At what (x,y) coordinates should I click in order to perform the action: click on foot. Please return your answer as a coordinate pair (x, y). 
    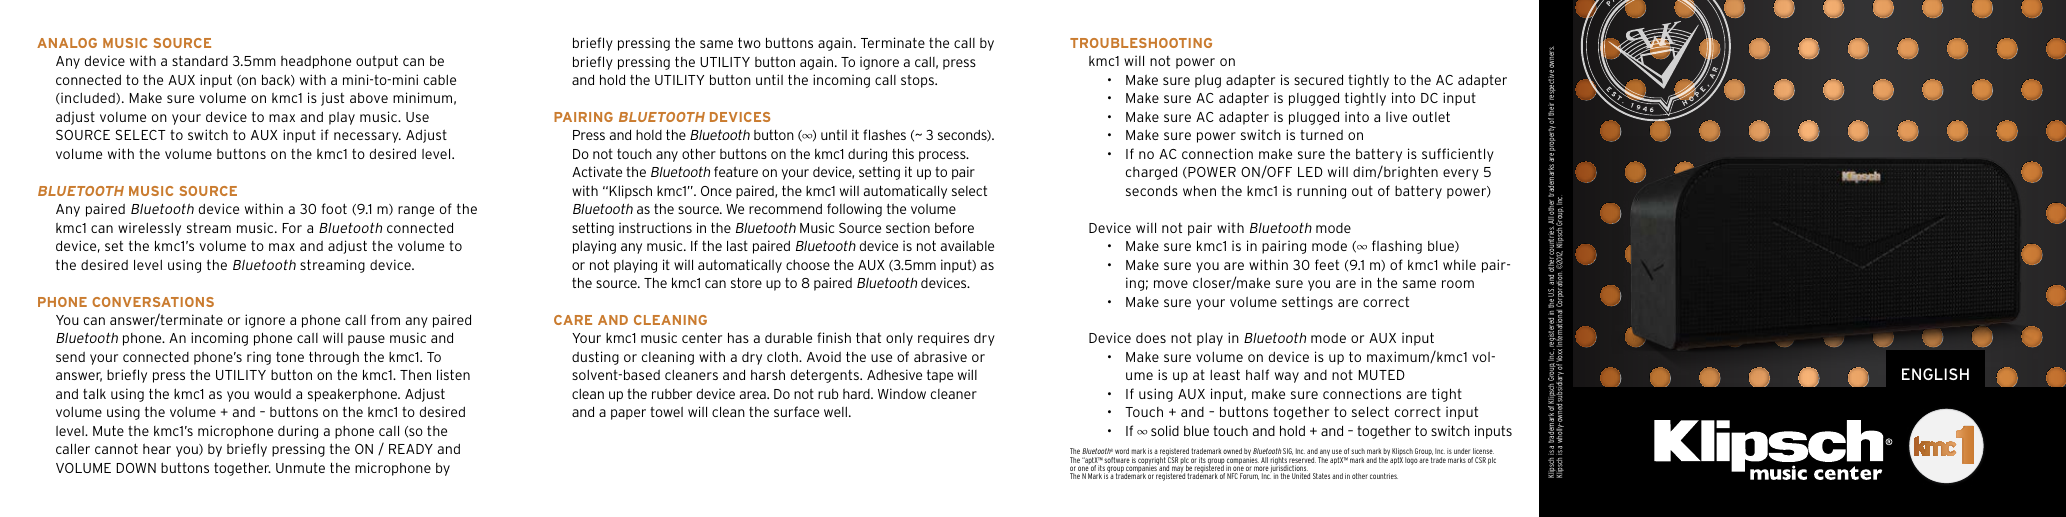
    Looking at the image, I should click on (334, 208).
